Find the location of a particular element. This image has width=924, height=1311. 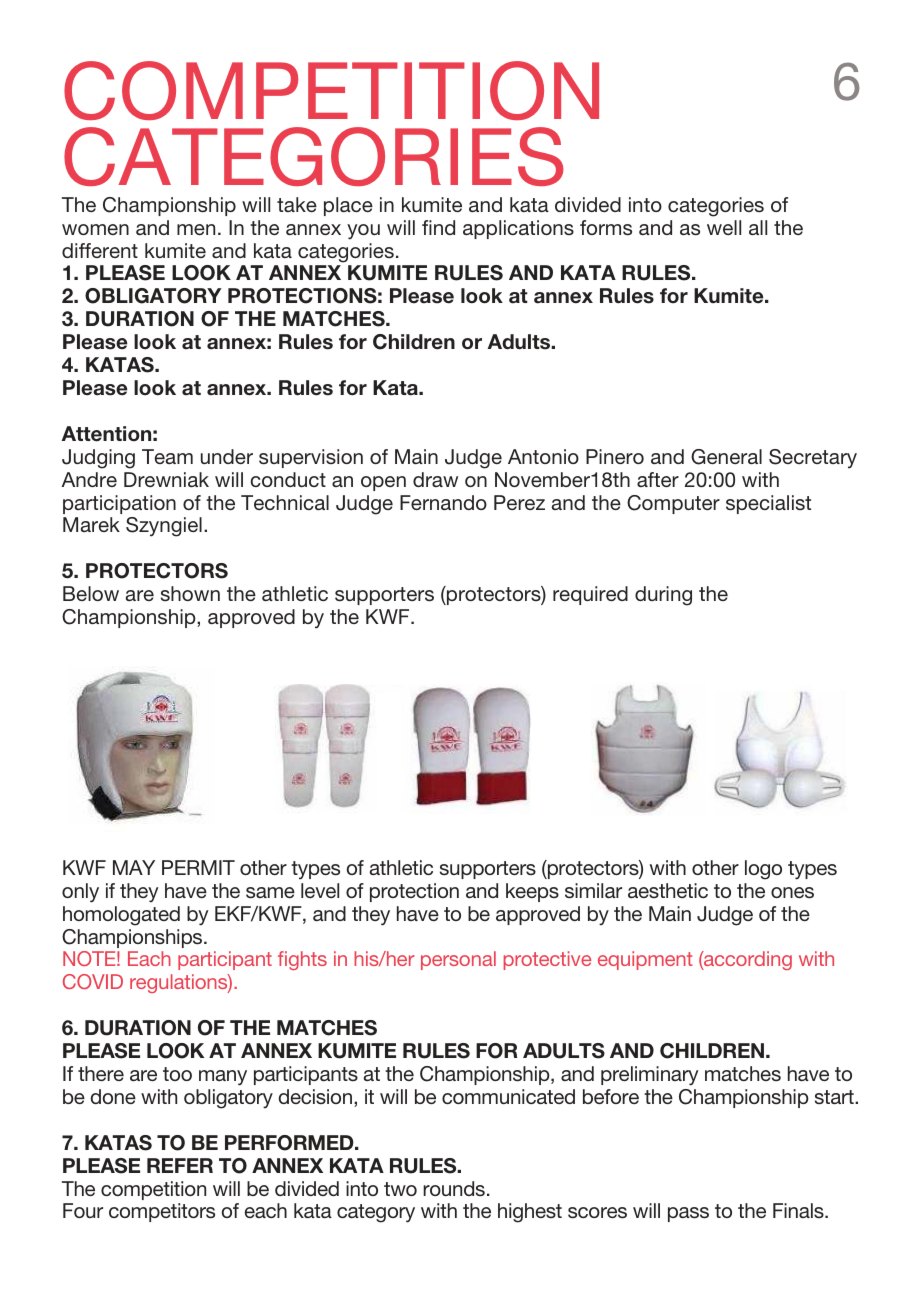

Finals is located at coordinates (799, 1210).
